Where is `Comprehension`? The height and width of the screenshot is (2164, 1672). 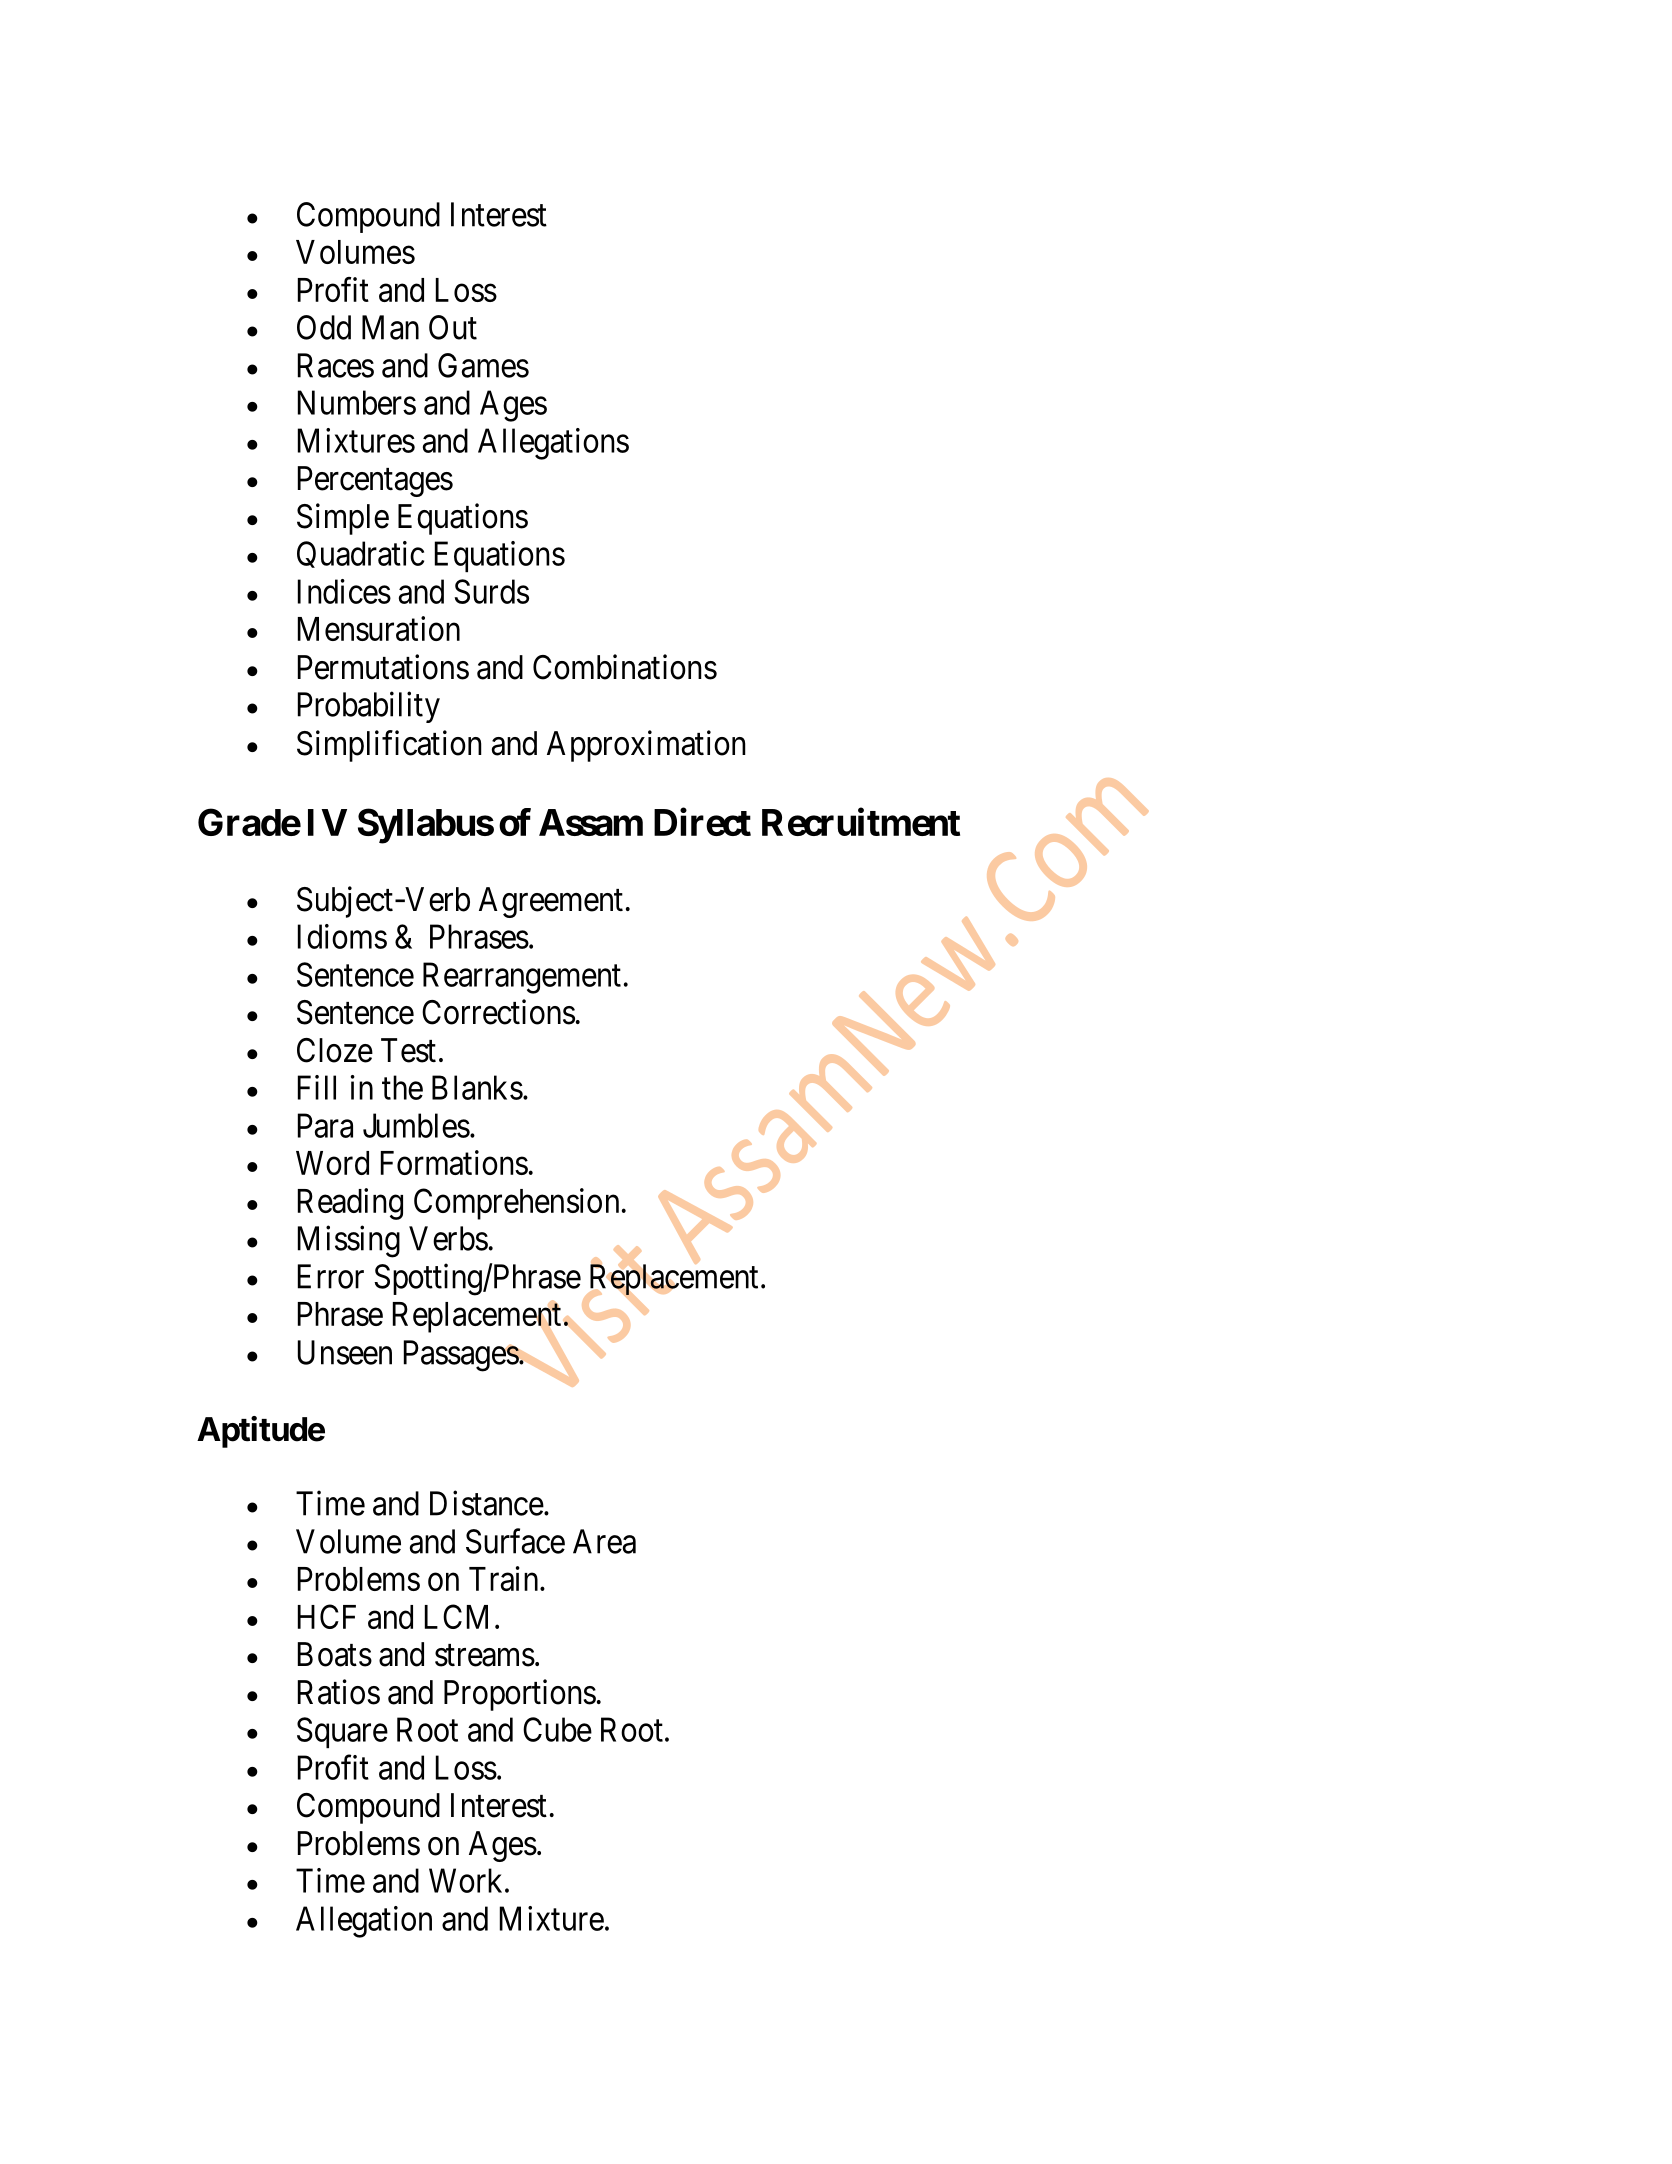 Comprehension is located at coordinates (516, 1204).
